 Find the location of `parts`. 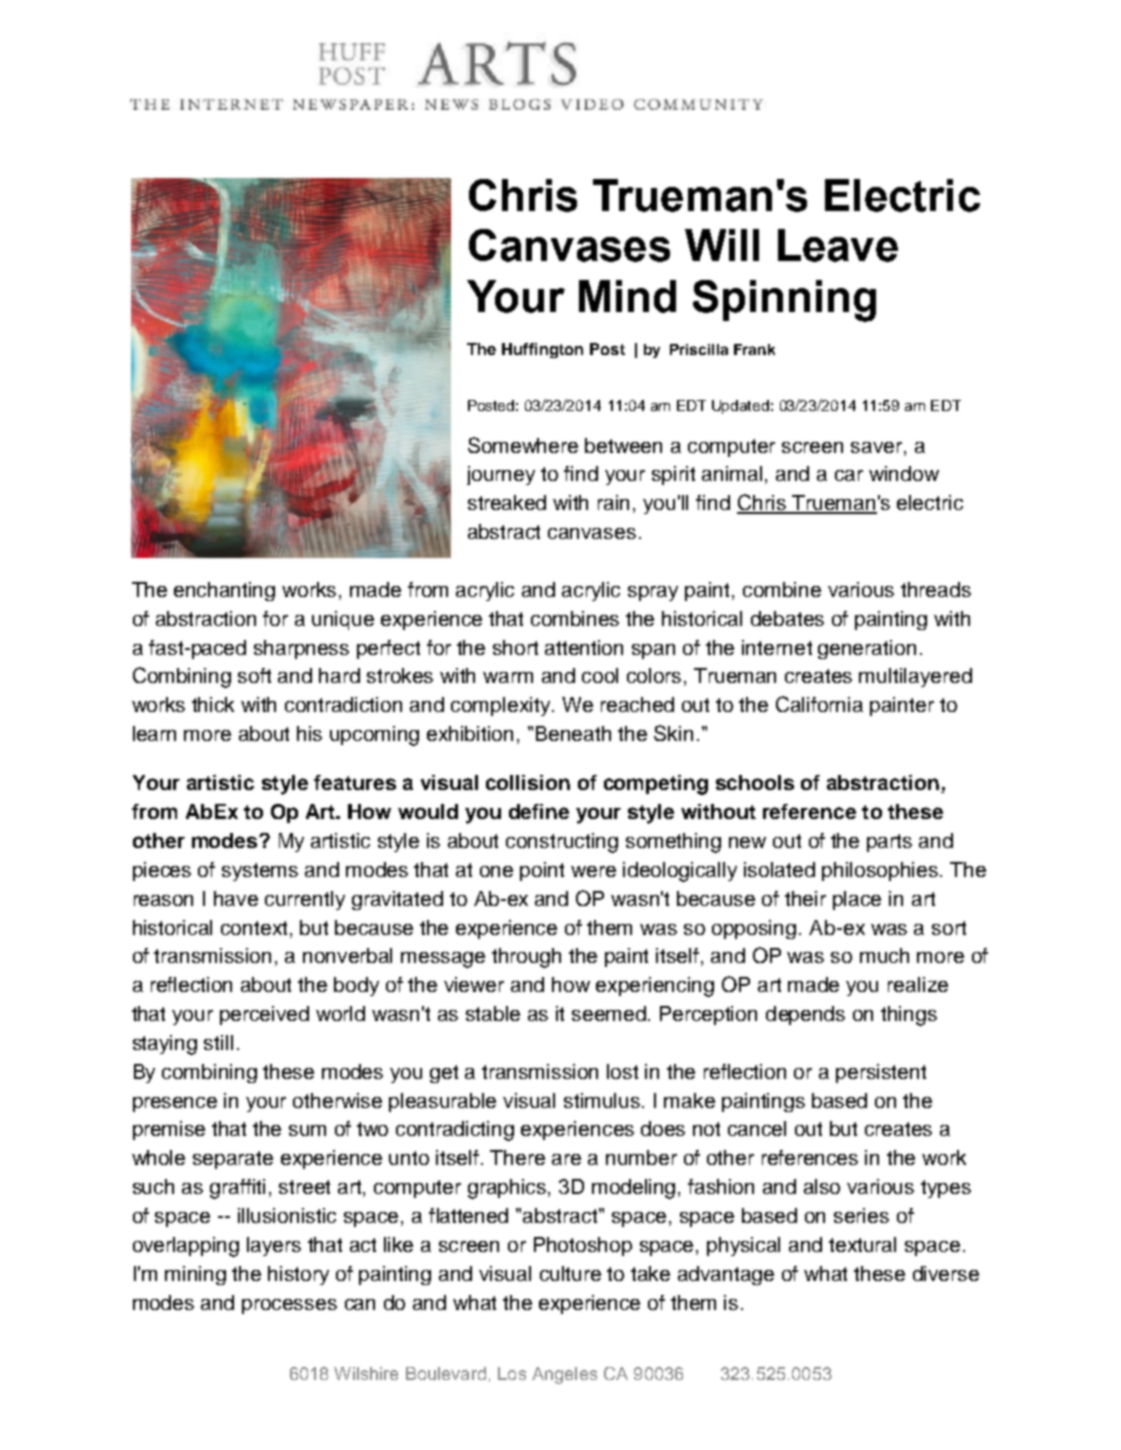

parts is located at coordinates (889, 843).
